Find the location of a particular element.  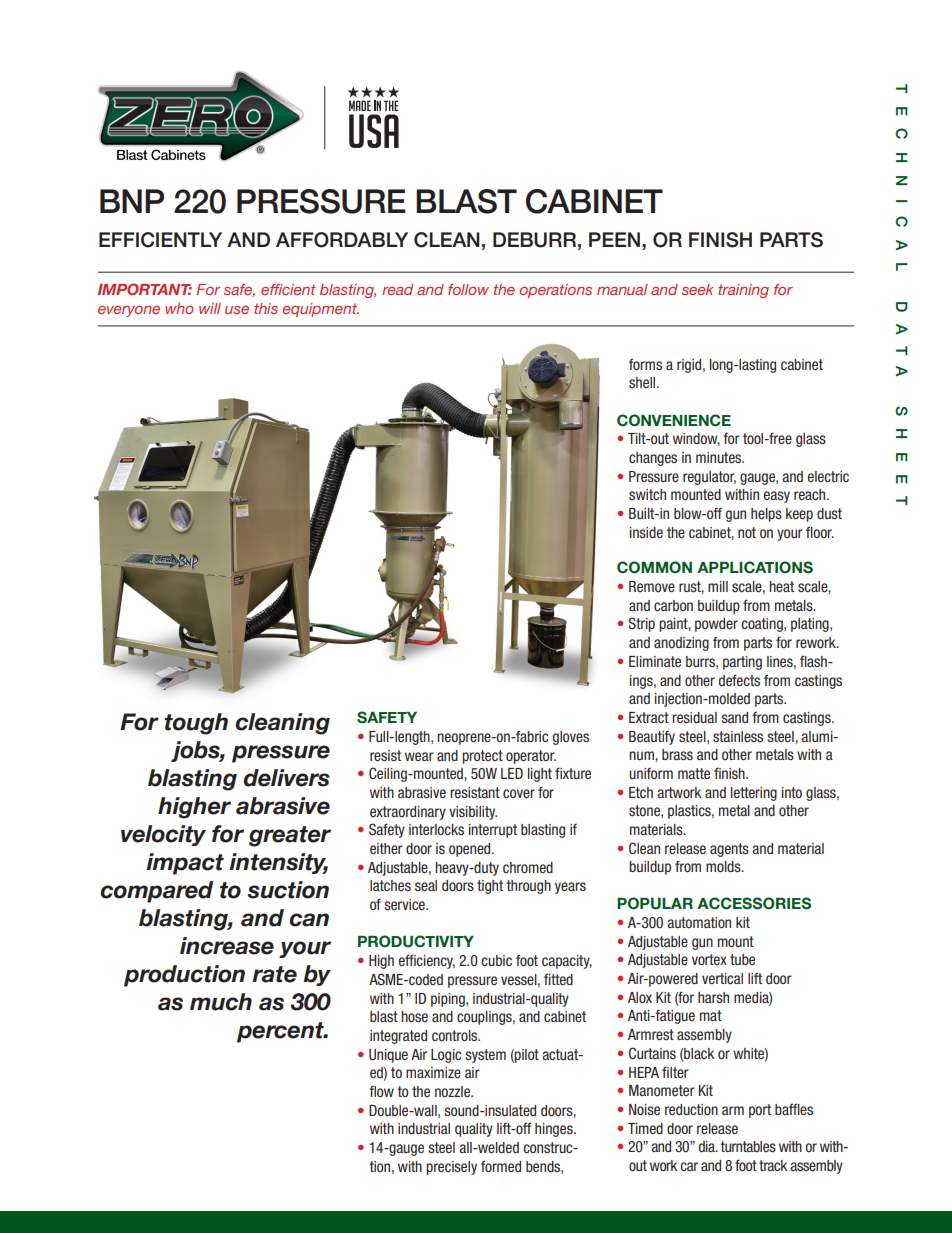

changes is located at coordinates (653, 459).
